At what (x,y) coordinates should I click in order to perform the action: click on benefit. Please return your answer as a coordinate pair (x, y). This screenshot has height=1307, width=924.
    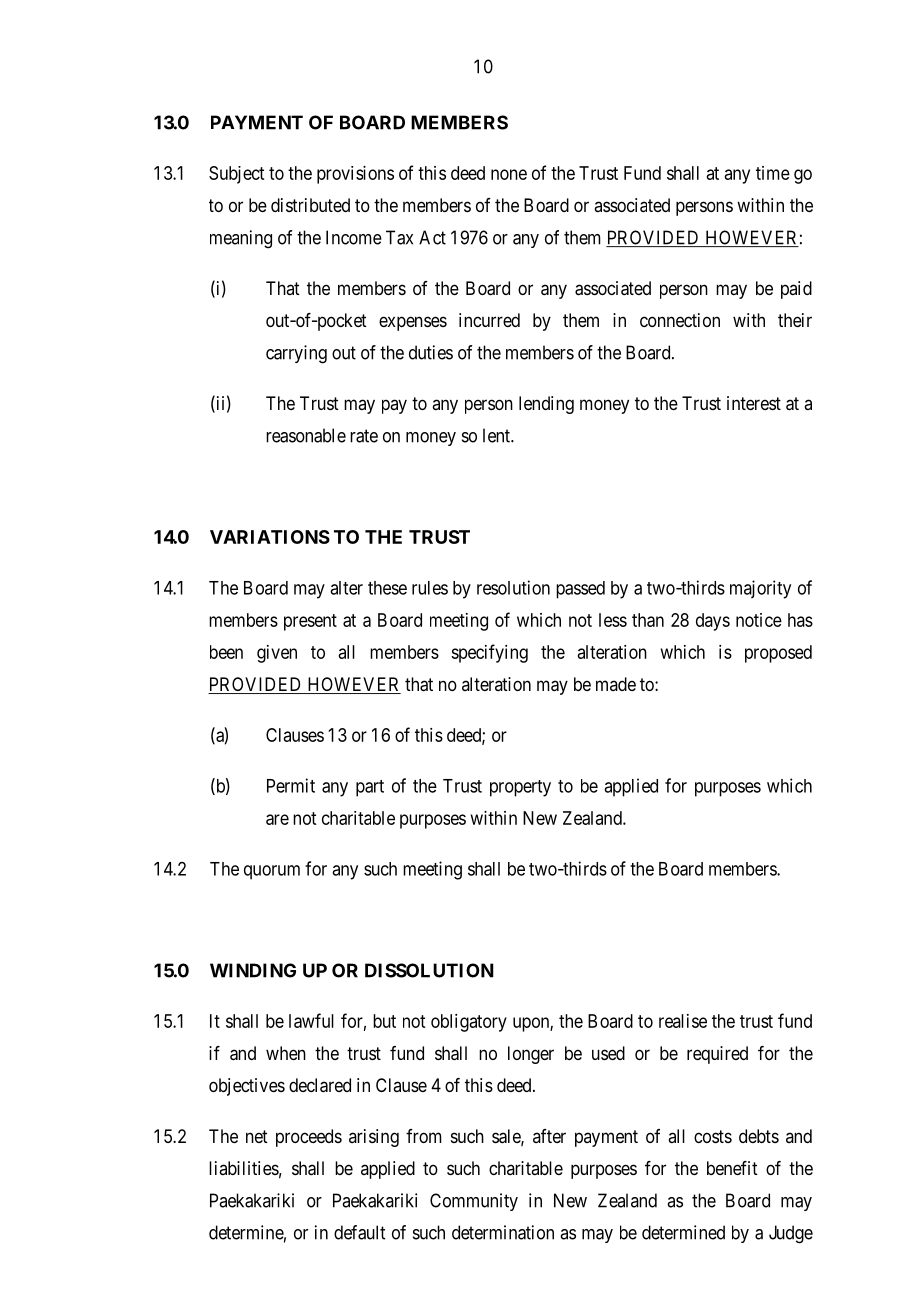
    Looking at the image, I should click on (732, 1168).
